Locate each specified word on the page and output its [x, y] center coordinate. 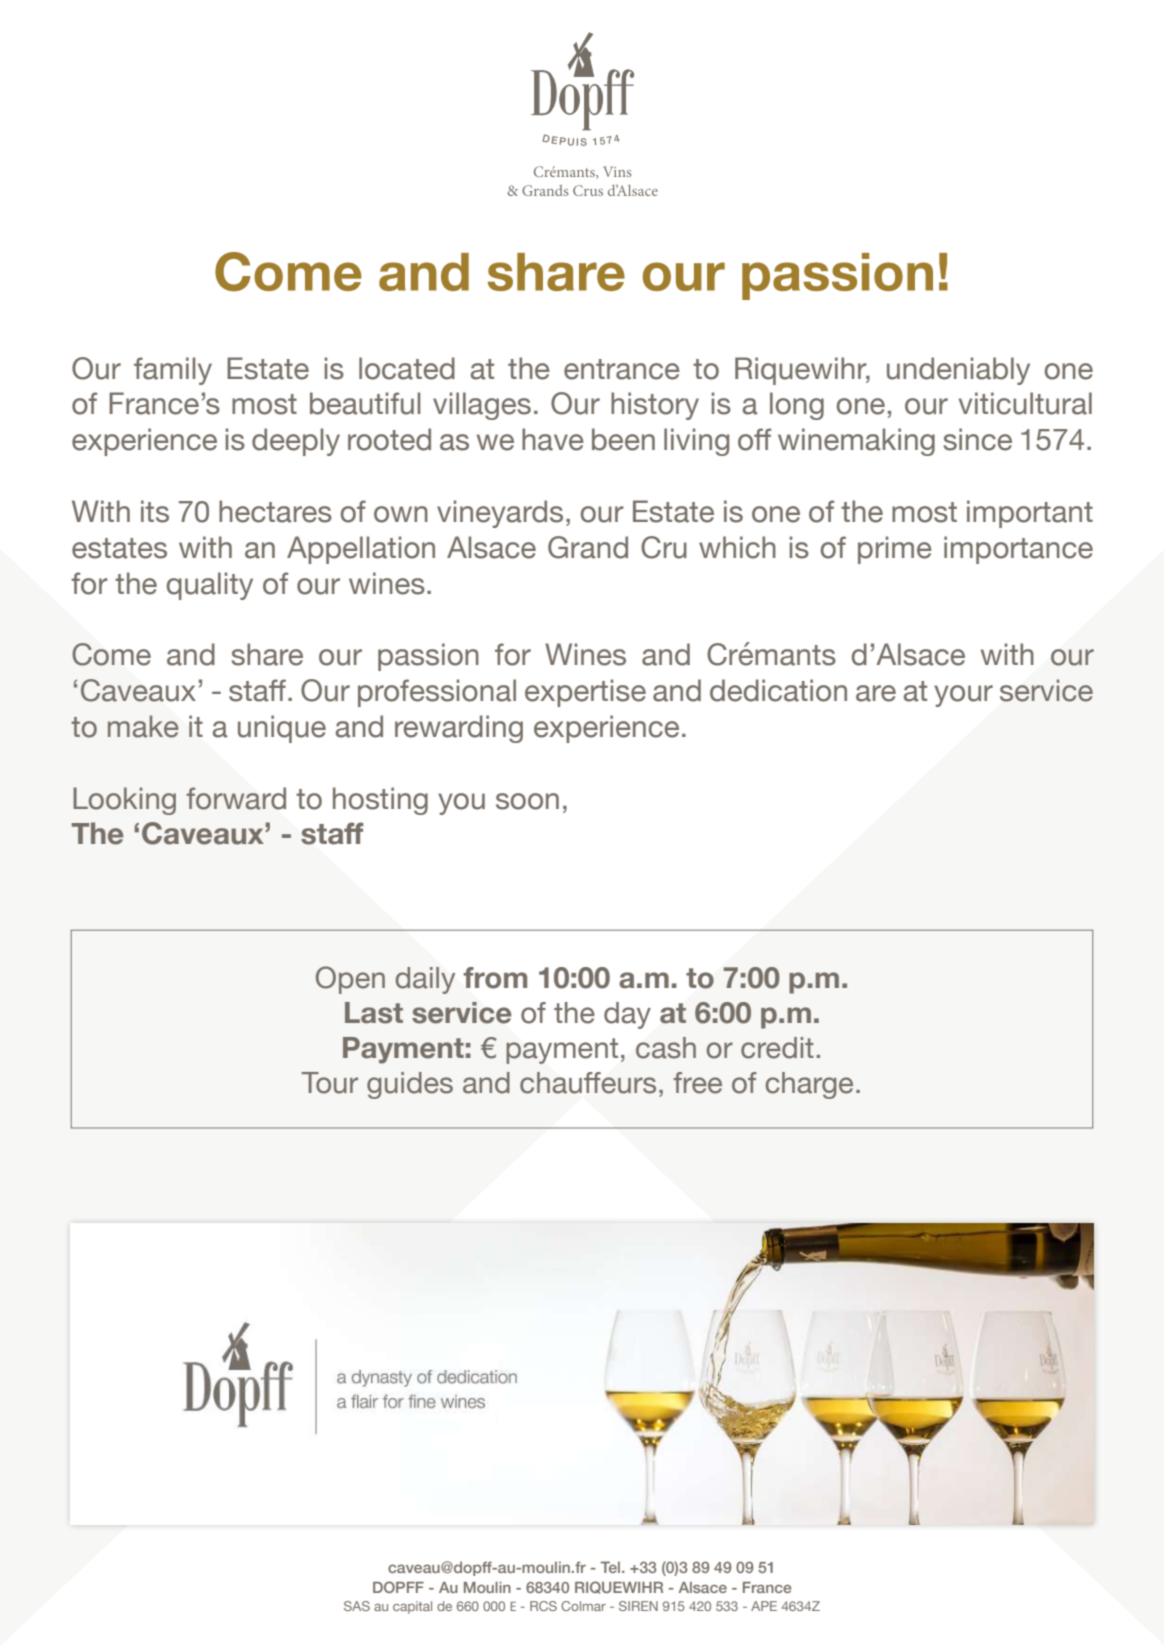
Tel [612, 1567]
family [173, 371]
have [553, 439]
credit [777, 1048]
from [495, 978]
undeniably [958, 371]
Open [350, 980]
